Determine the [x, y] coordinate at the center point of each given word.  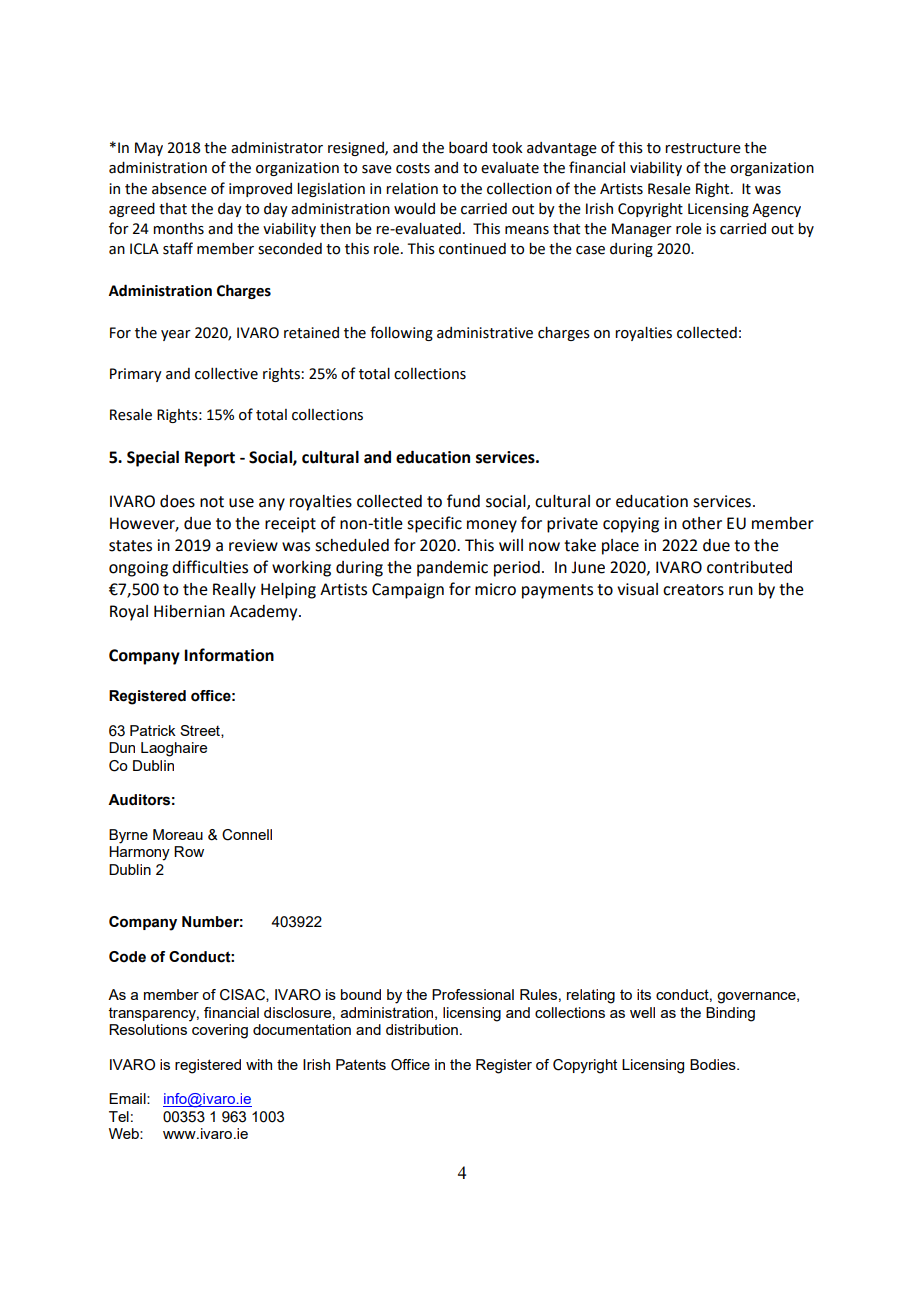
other [702, 523]
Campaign [408, 591]
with [259, 1064]
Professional [473, 994]
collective [226, 374]
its [644, 994]
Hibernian [189, 611]
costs [413, 168]
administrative [485, 333]
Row [189, 851]
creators [693, 590]
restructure [703, 148]
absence [179, 189]
